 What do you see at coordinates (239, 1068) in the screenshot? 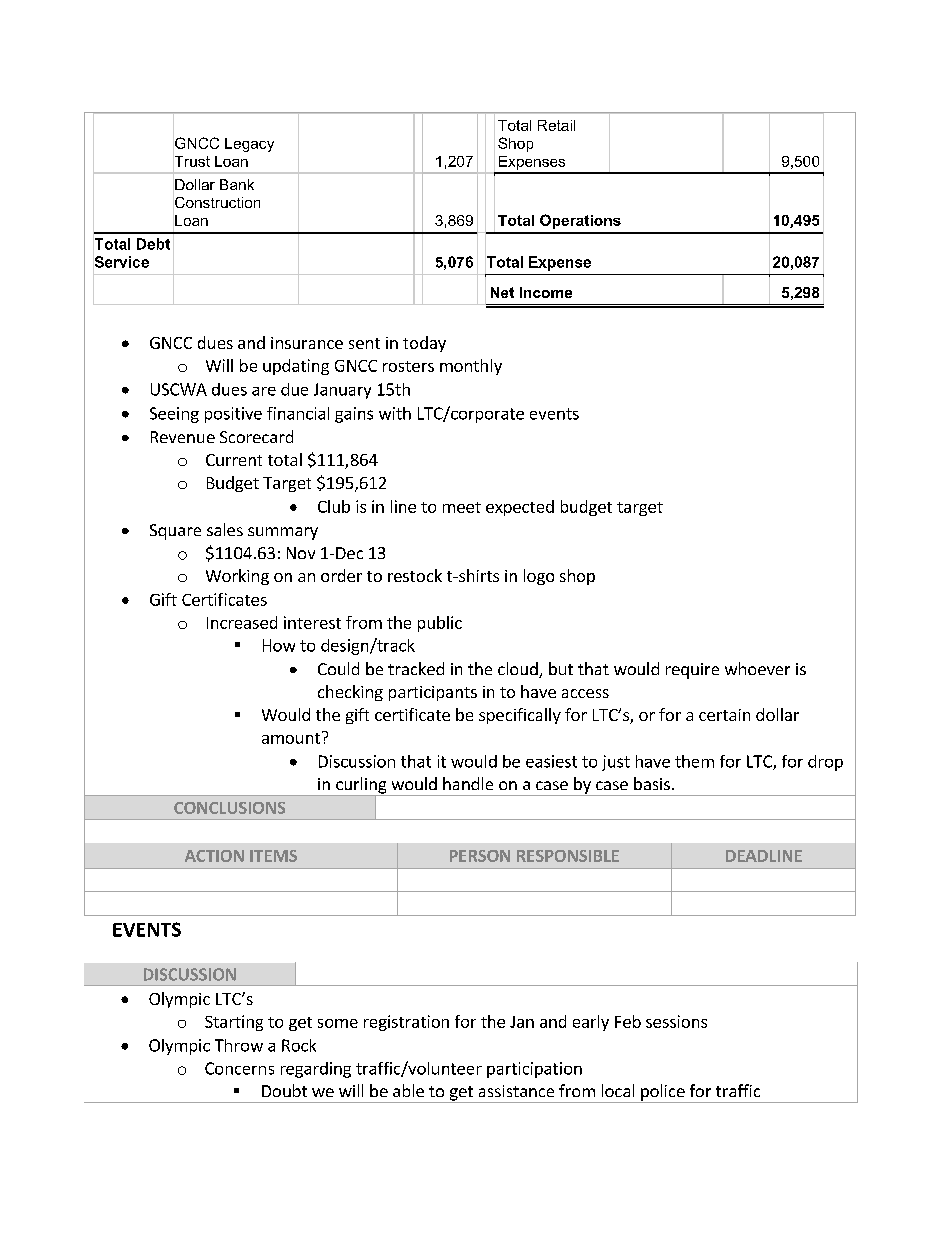
I see `Concerns` at bounding box center [239, 1068].
